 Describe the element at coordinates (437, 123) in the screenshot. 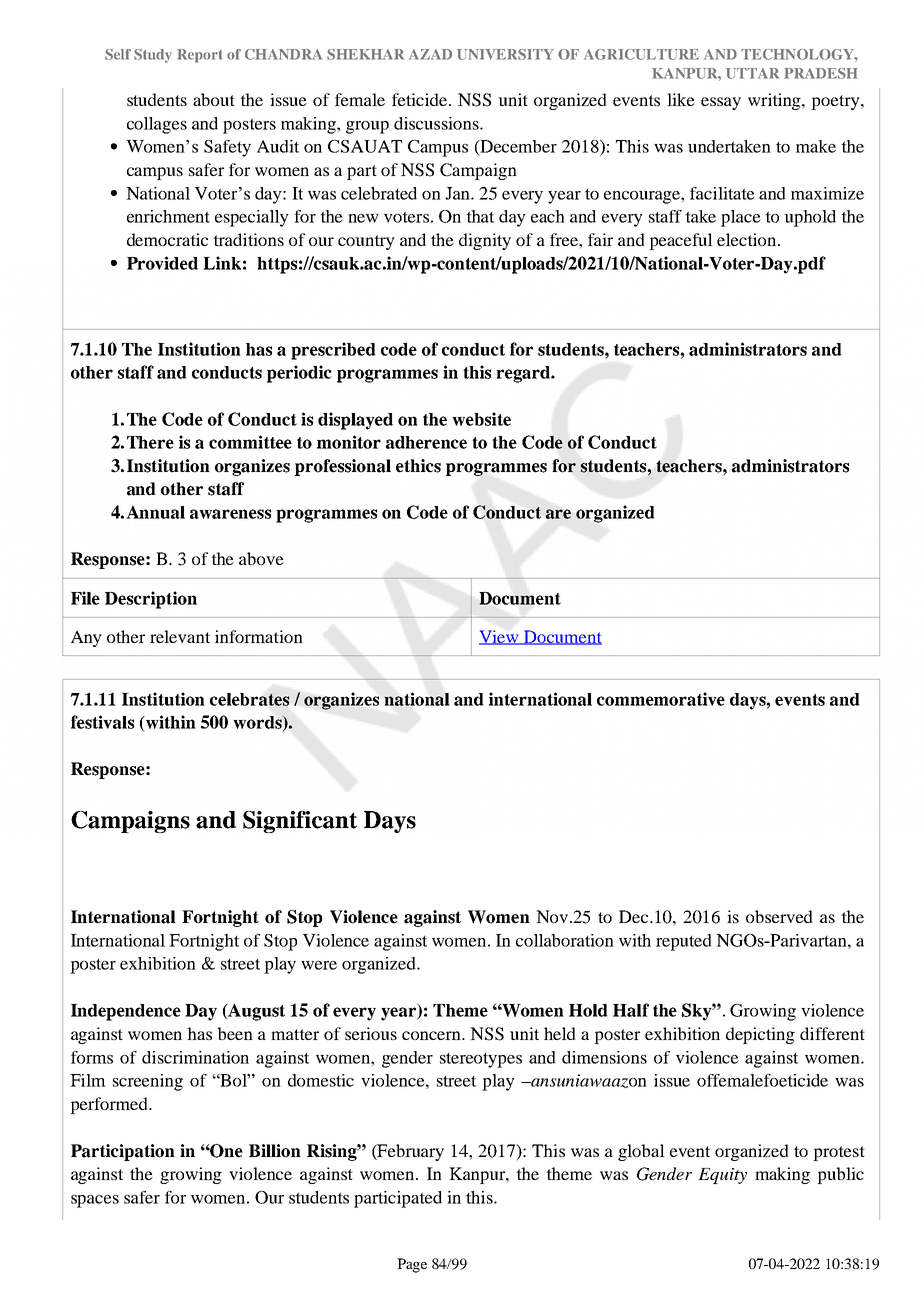

I see `discussions` at that location.
